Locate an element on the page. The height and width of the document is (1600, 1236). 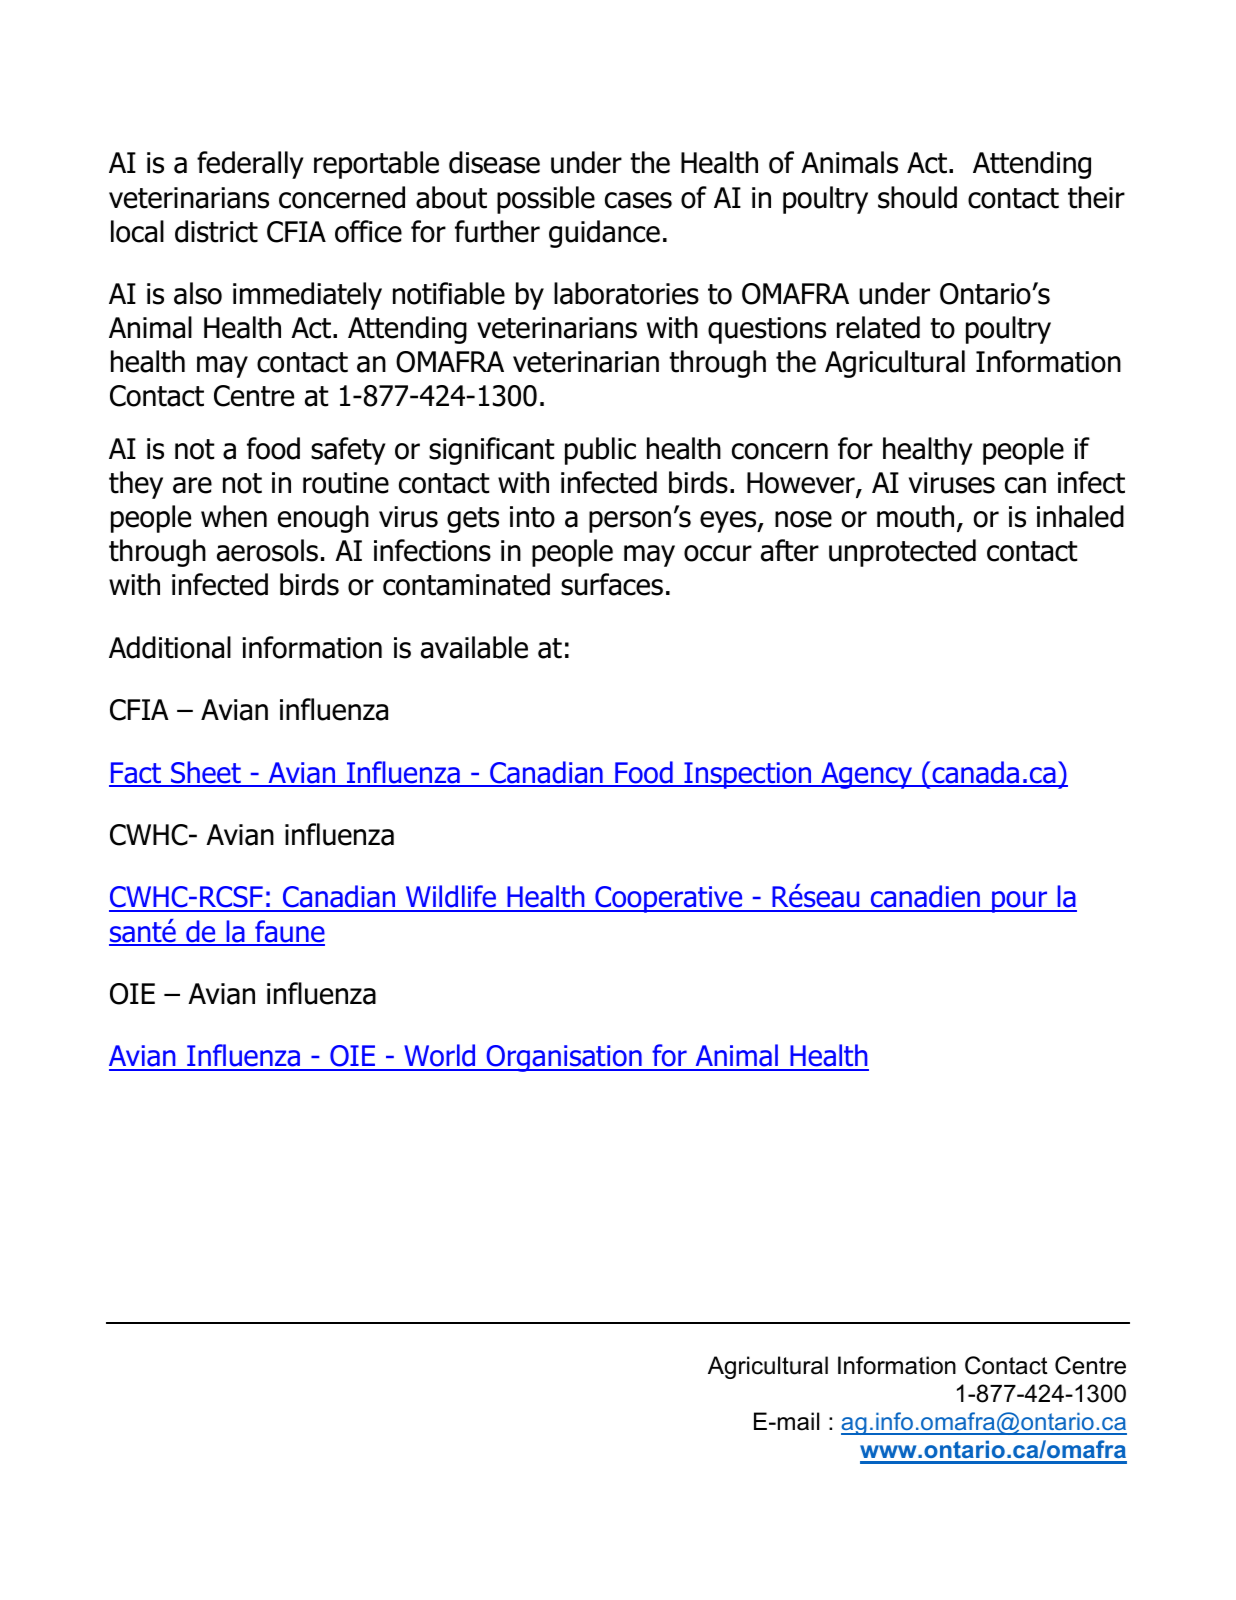
World is located at coordinates (440, 1057).
